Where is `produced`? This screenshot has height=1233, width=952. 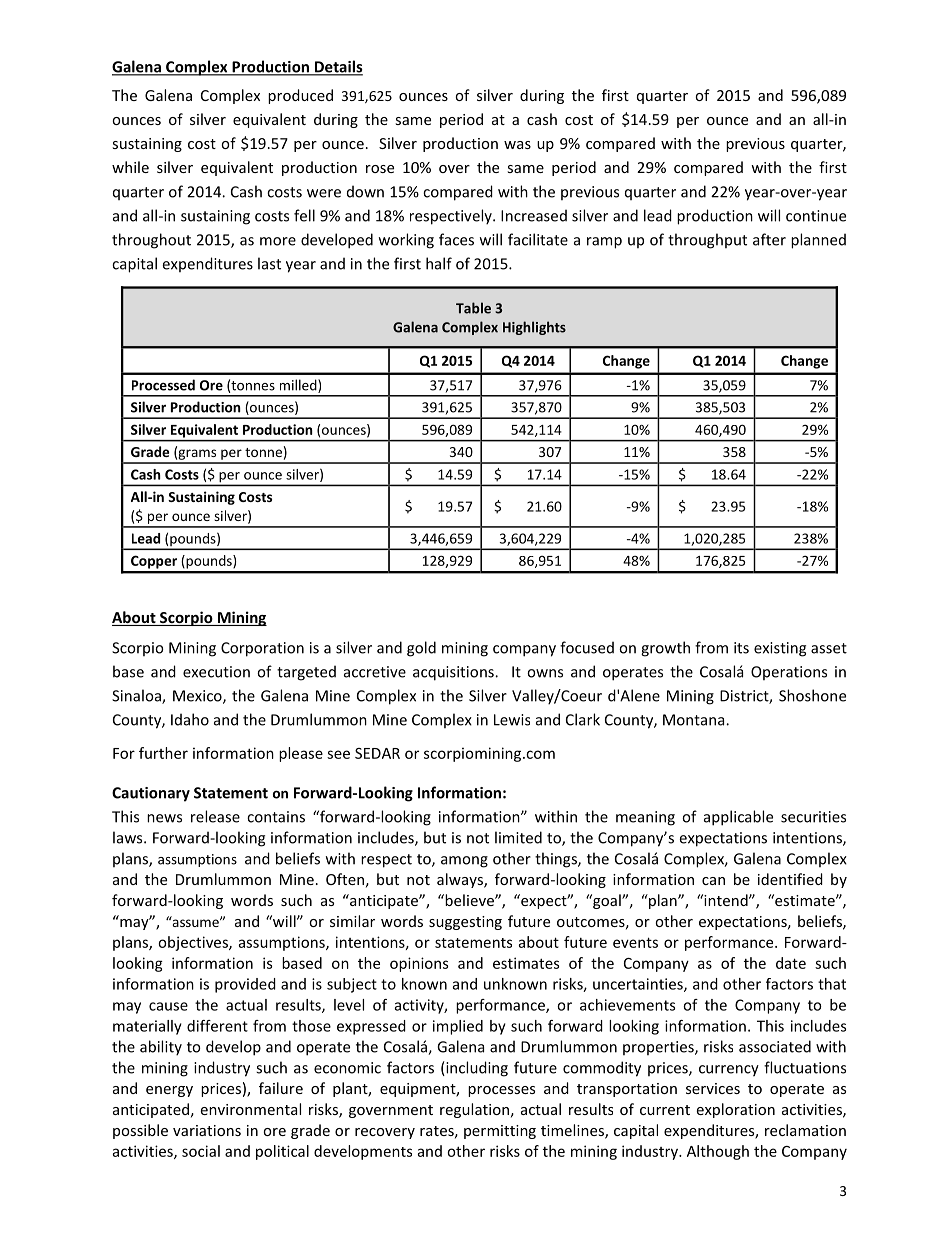
produced is located at coordinates (300, 96).
